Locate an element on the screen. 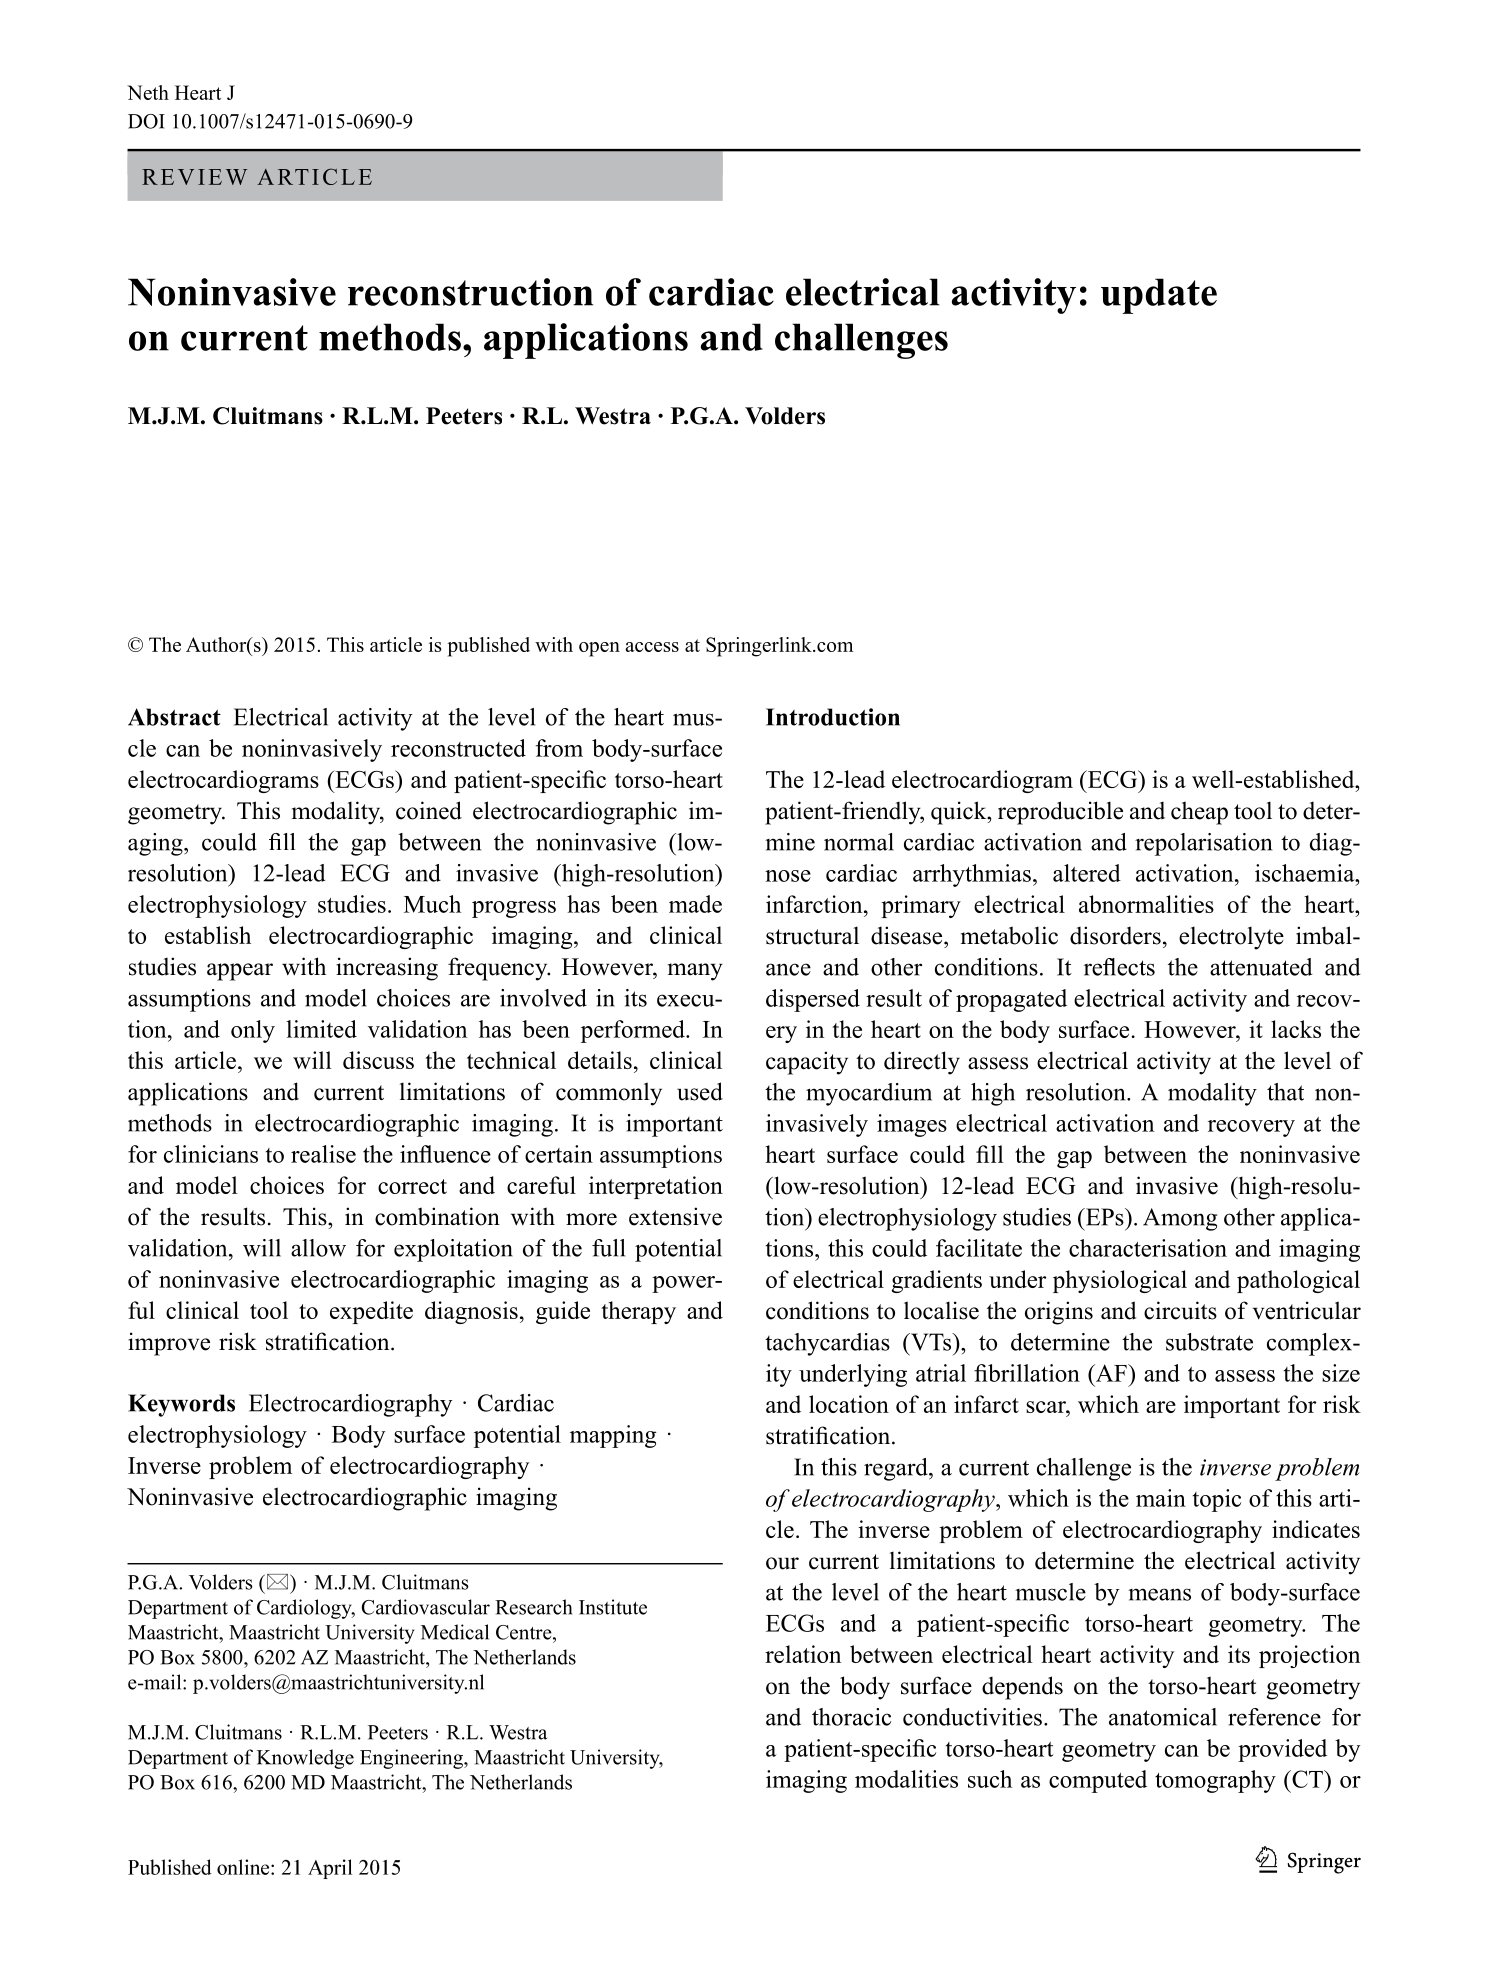 This screenshot has height=1977, width=1488. electrolyte is located at coordinates (1231, 938).
